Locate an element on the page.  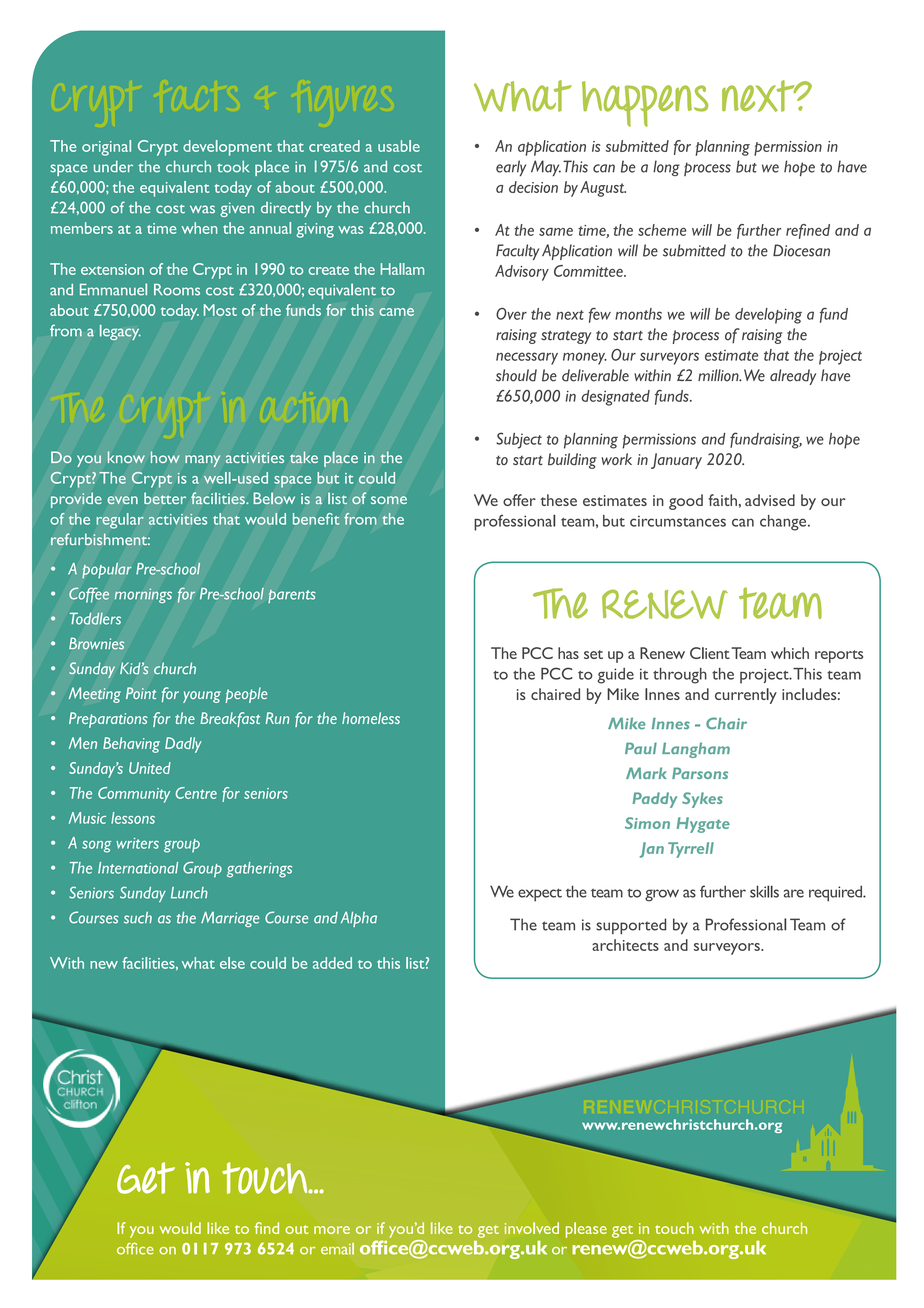
homeless is located at coordinates (371, 718).
